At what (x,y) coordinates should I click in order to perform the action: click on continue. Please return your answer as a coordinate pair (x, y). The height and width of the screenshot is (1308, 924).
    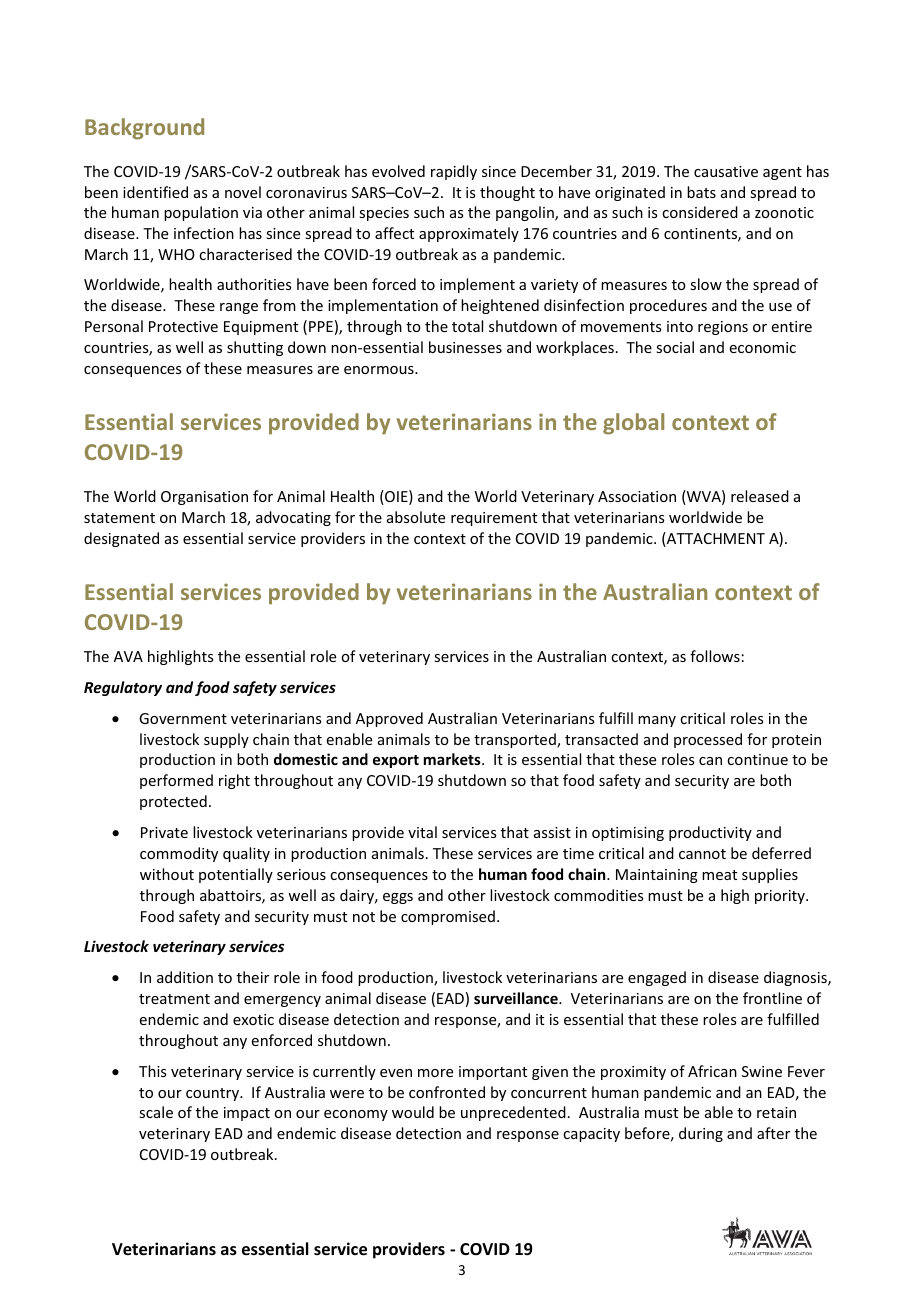
    Looking at the image, I should click on (757, 759).
